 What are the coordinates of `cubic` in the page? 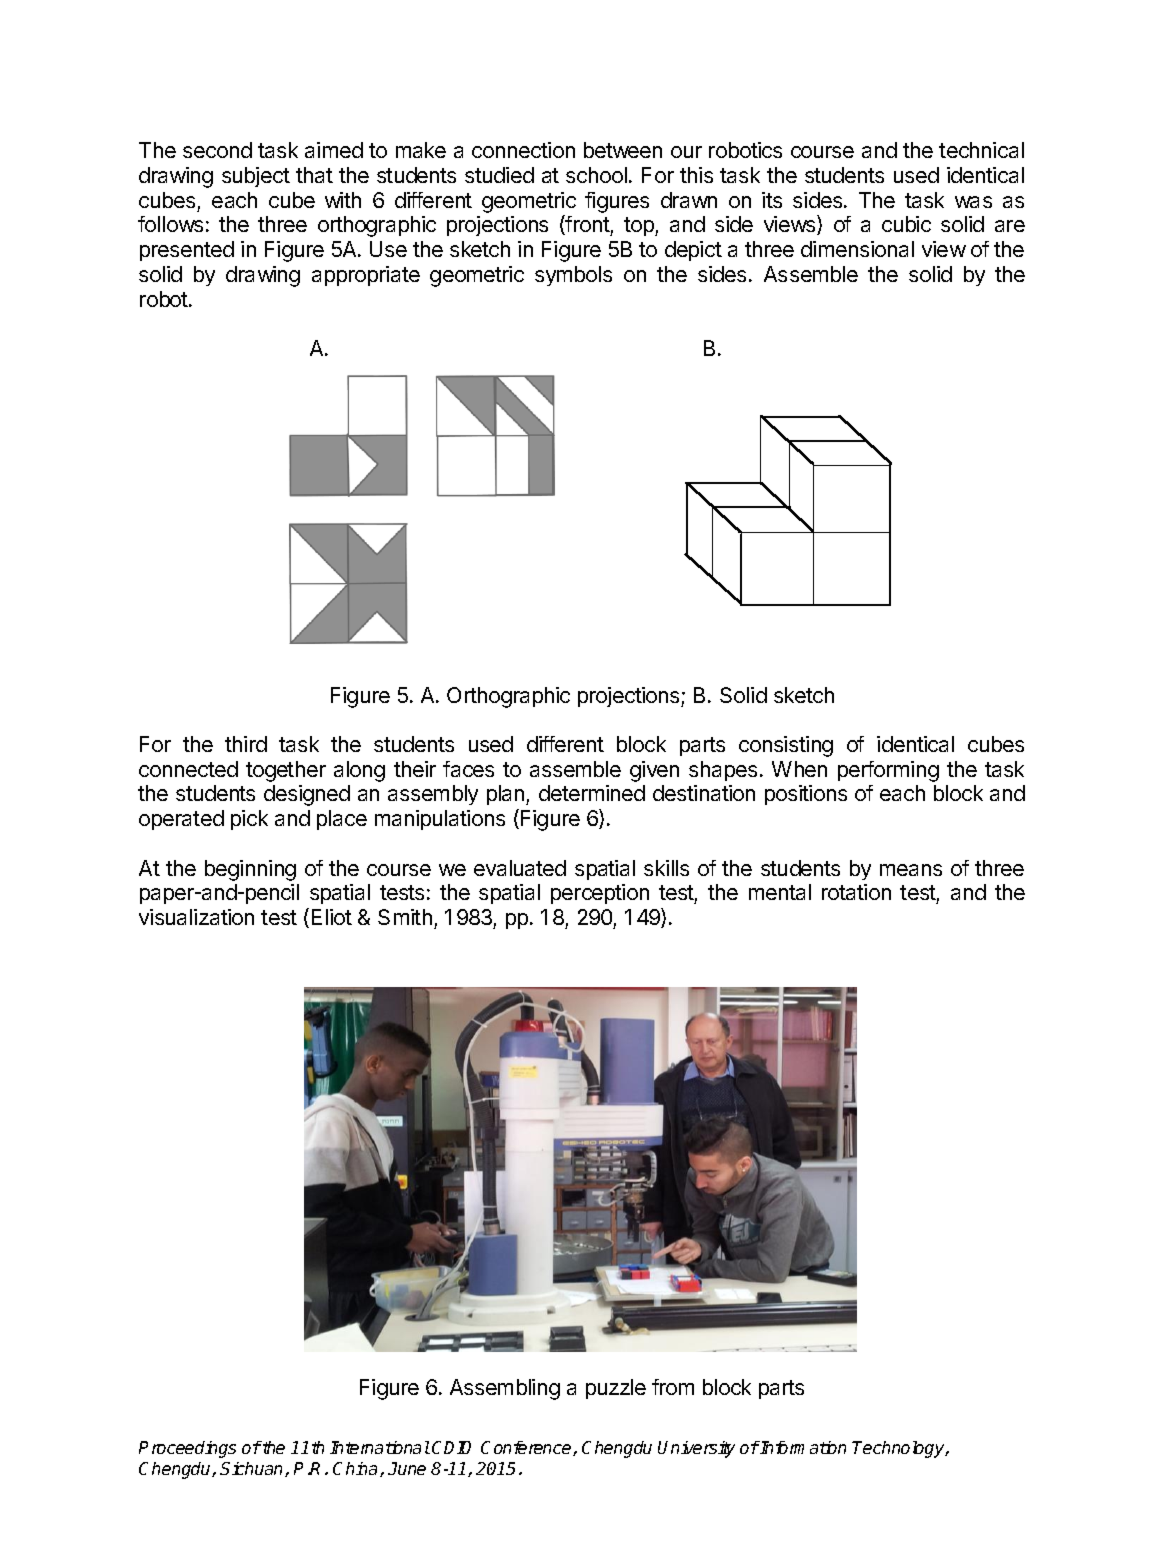 It's located at (906, 224).
